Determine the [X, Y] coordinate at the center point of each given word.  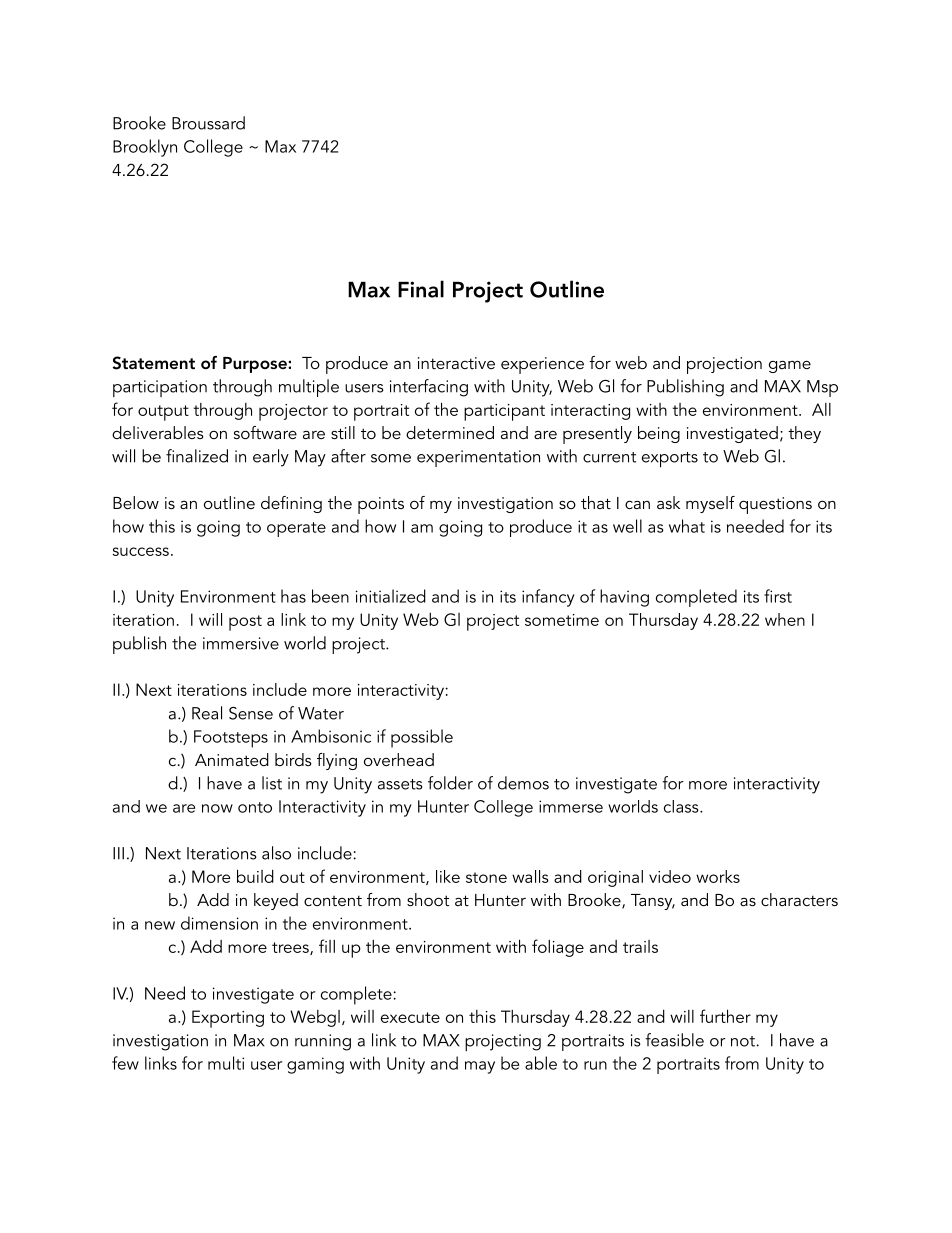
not [744, 1041]
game [790, 366]
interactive [456, 363]
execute [410, 1017]
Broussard [208, 123]
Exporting [228, 1019]
